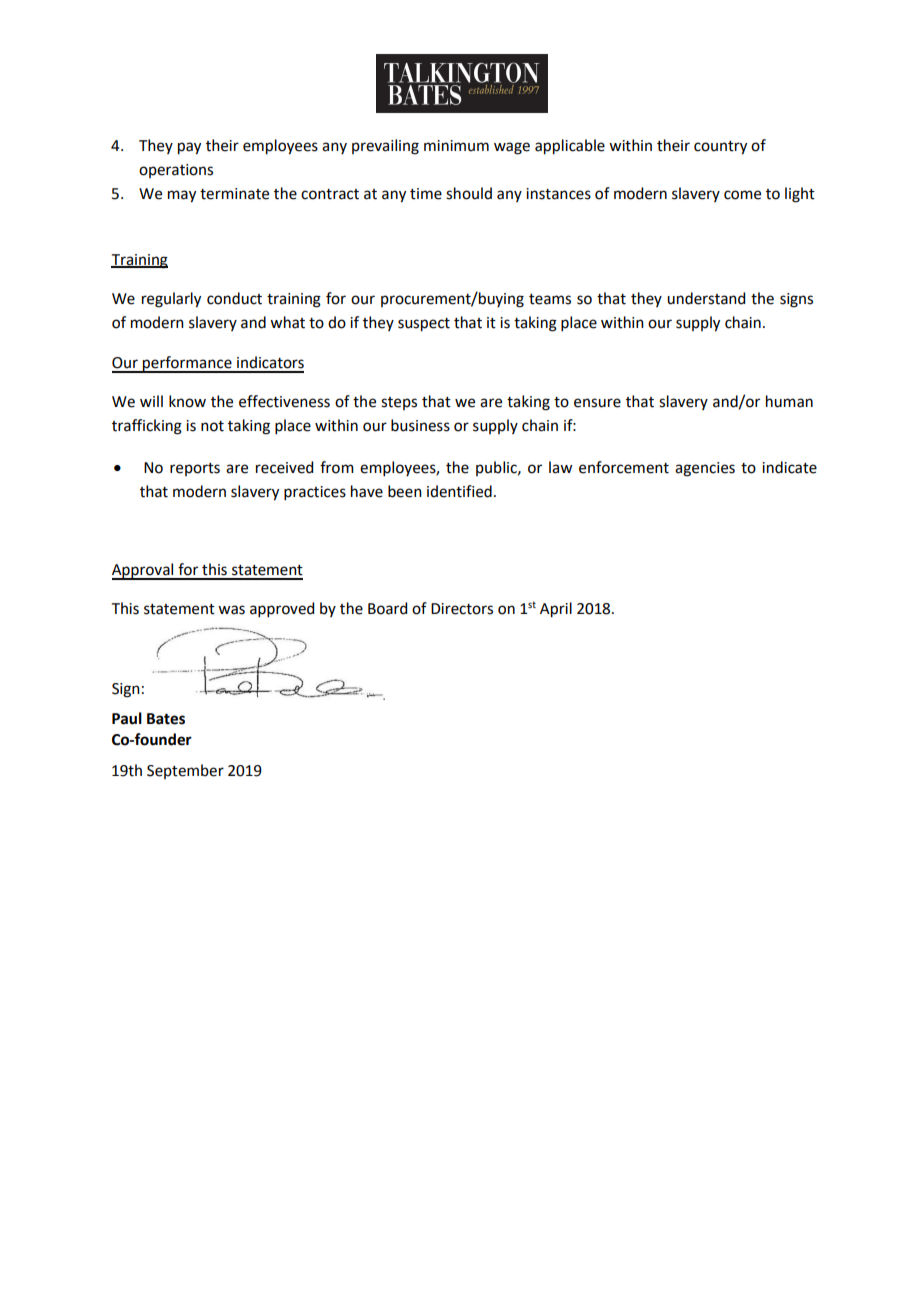 This document has width=924, height=1308. I want to click on identified, so click(459, 491).
